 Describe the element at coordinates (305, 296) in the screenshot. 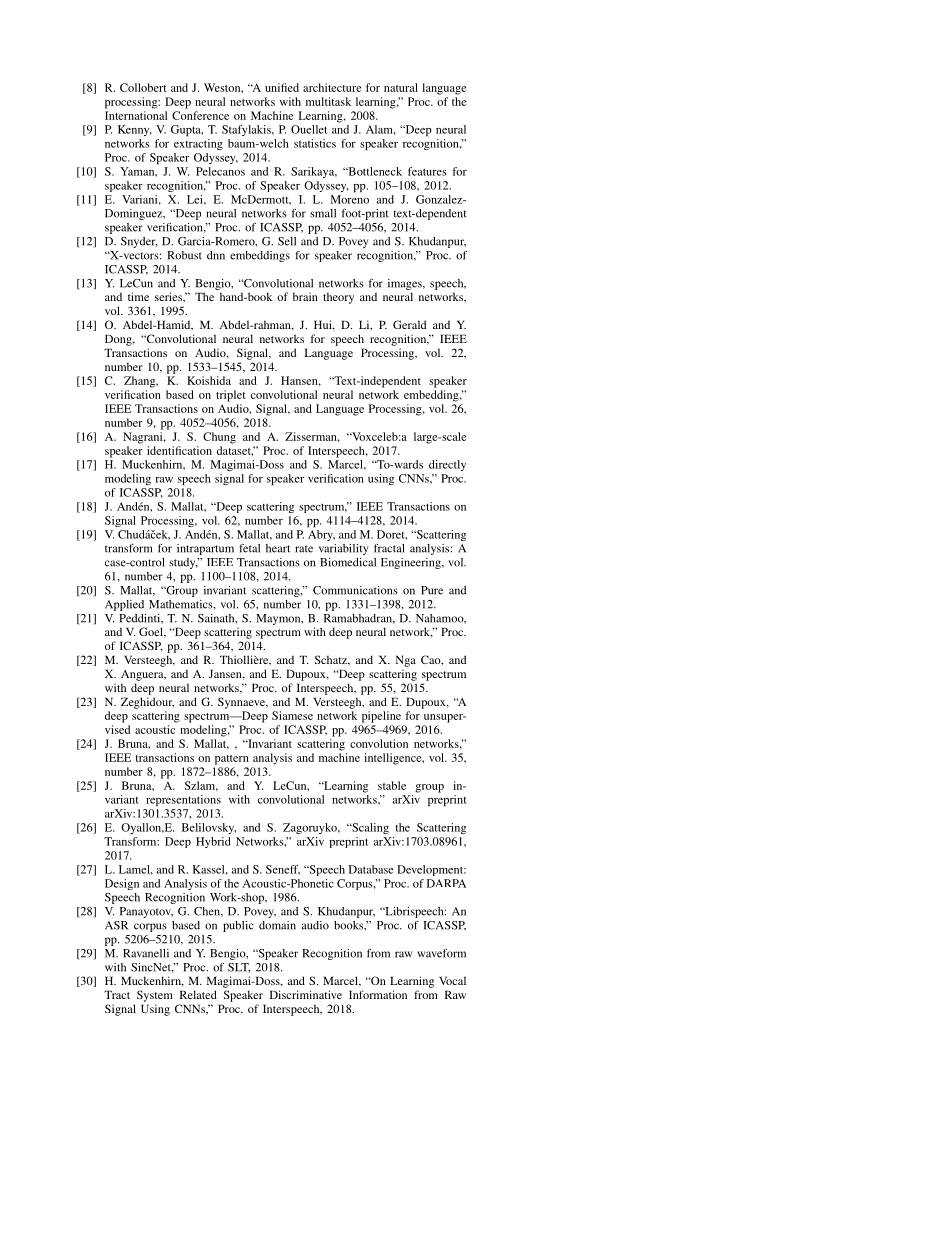

I see `brain` at that location.
